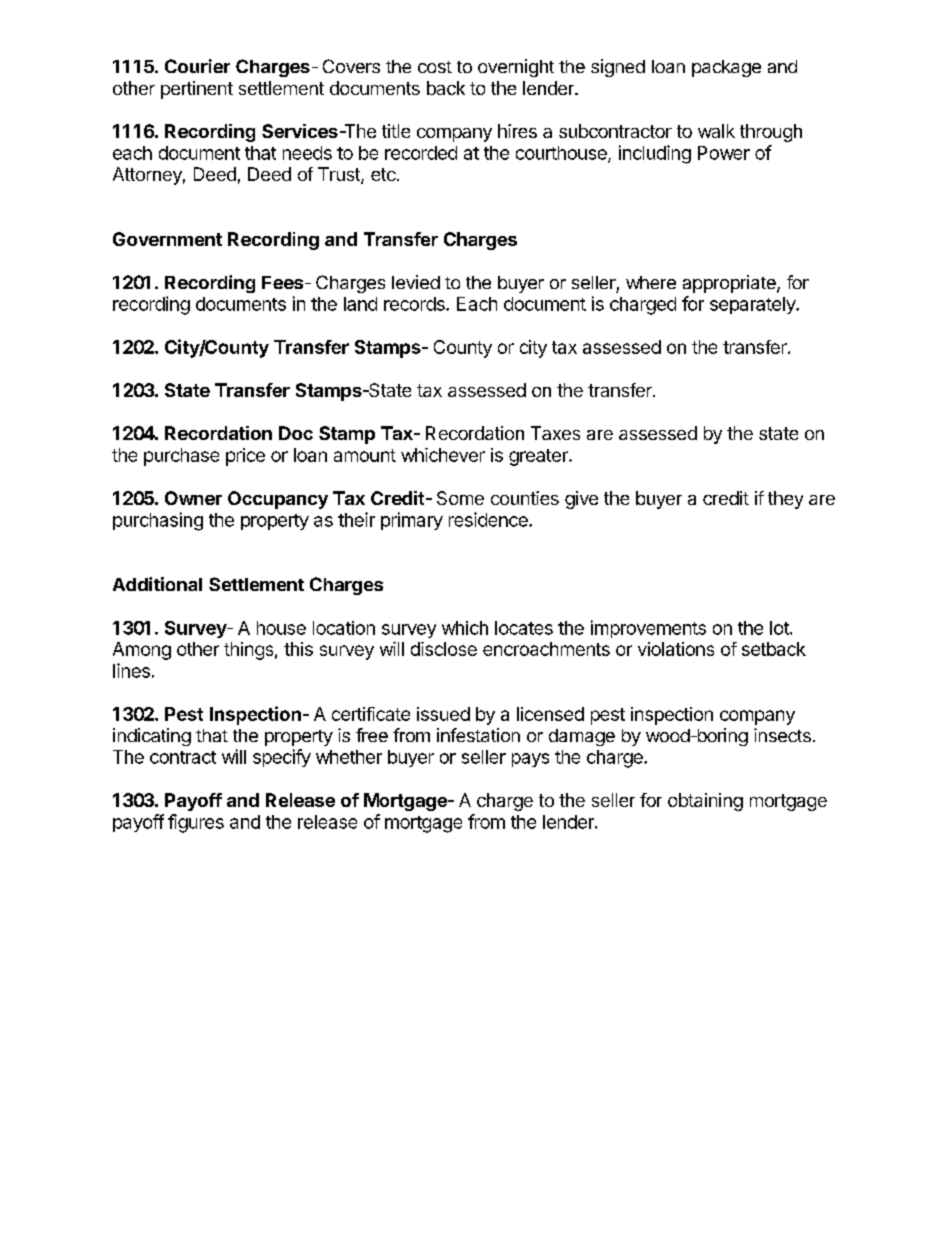 Image resolution: width=952 pixels, height=1233 pixels. I want to click on cost, so click(435, 67).
